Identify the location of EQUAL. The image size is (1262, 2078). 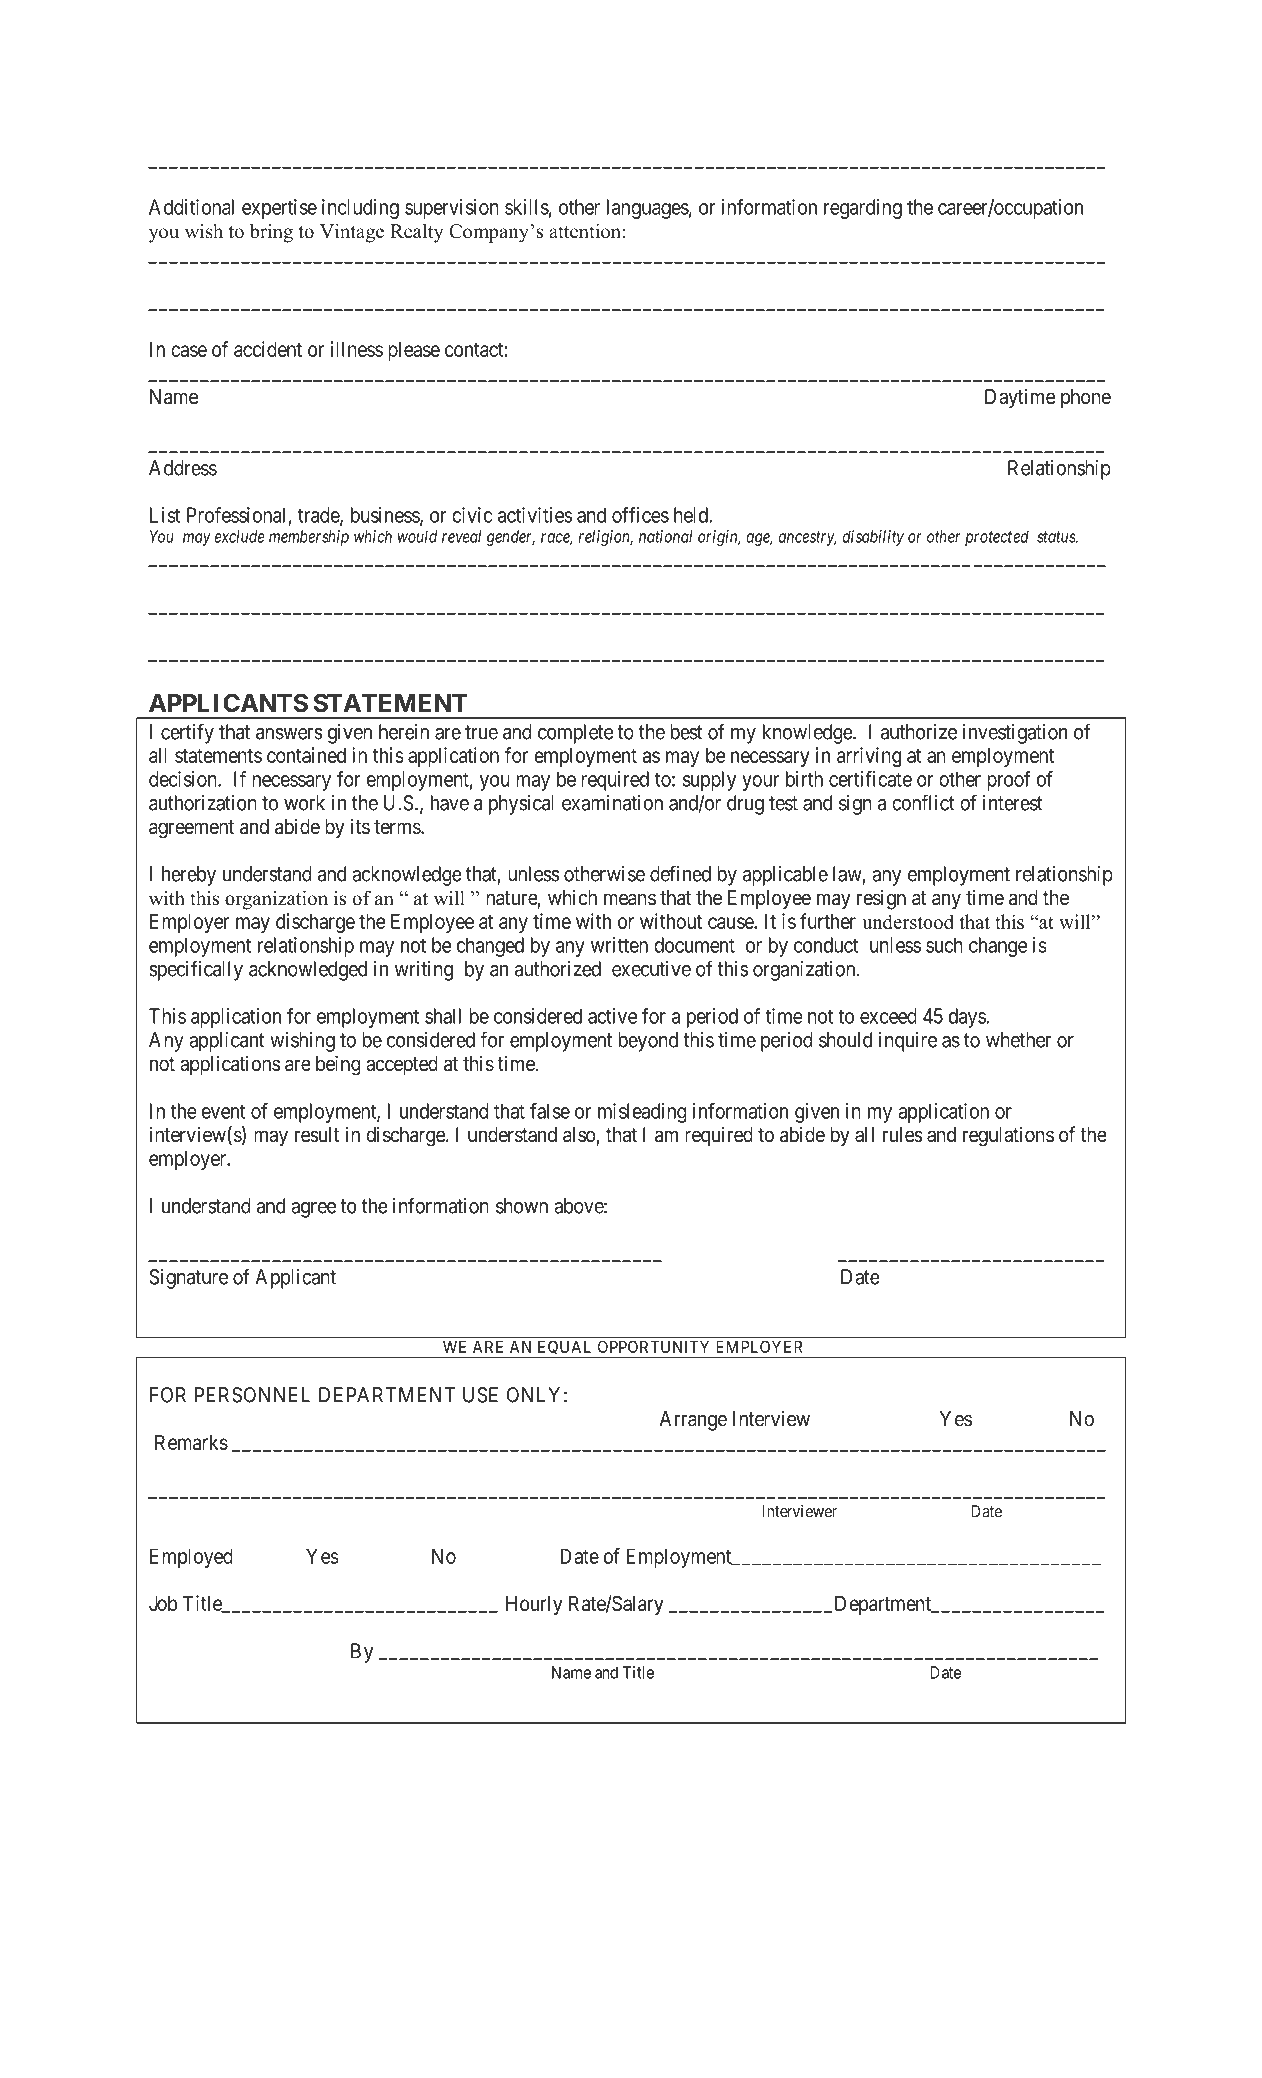
(565, 1349).
